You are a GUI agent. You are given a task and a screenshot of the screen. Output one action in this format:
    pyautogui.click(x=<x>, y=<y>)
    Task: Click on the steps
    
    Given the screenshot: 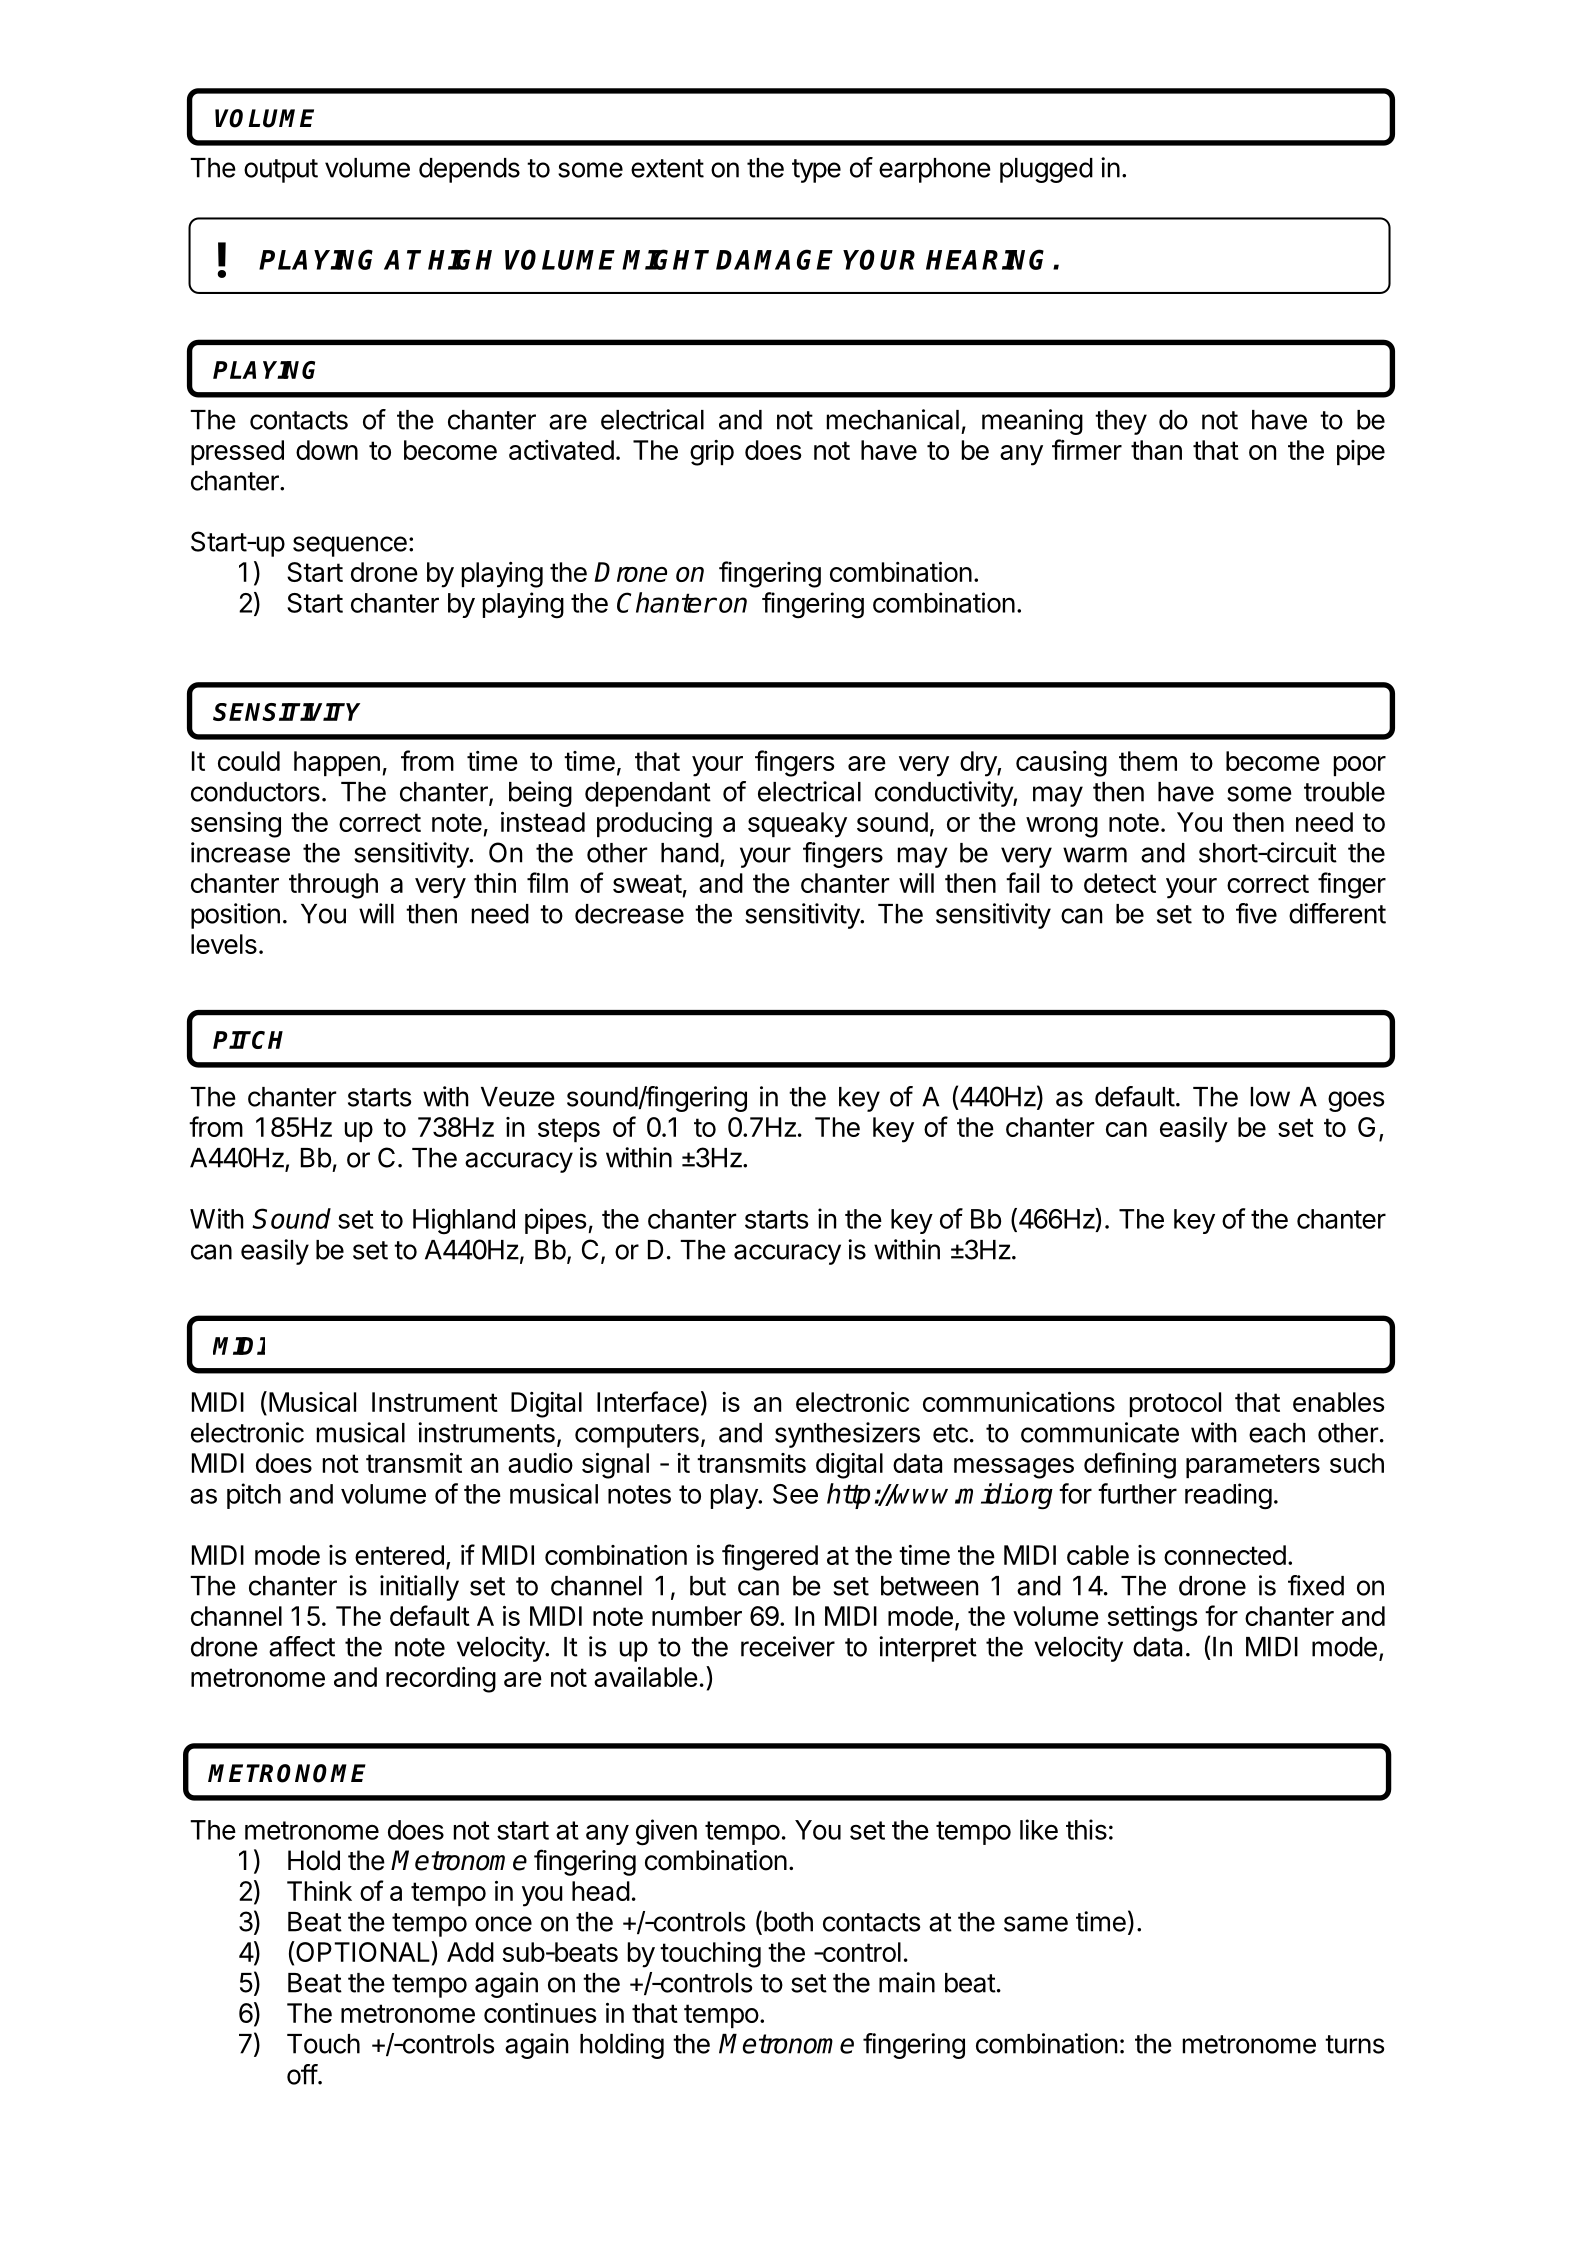 What is the action you would take?
    pyautogui.click(x=569, y=1130)
